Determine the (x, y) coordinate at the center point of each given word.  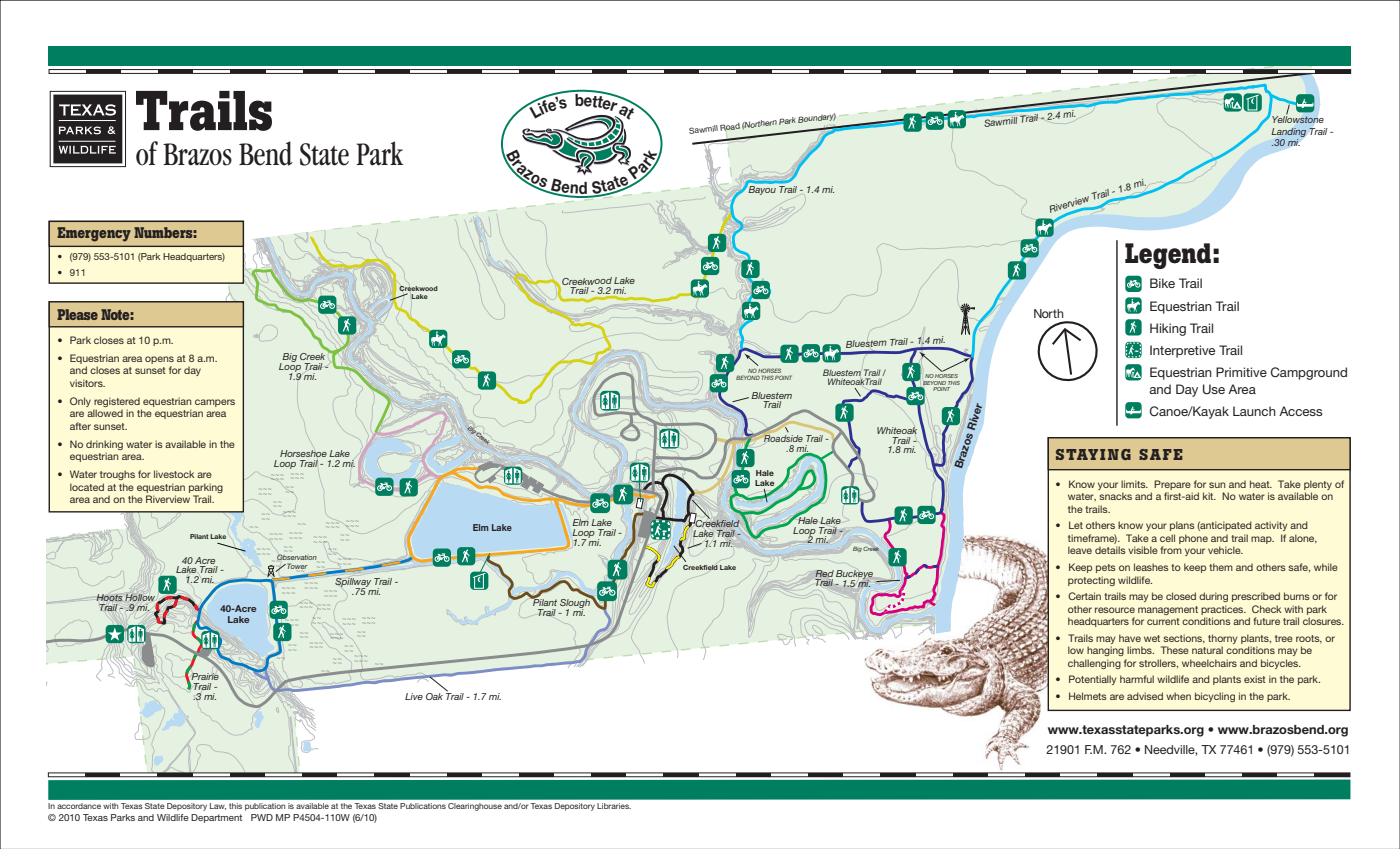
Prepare (1172, 485)
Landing (1289, 132)
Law (218, 806)
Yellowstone (1297, 118)
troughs (117, 475)
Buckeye (854, 576)
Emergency (94, 234)
